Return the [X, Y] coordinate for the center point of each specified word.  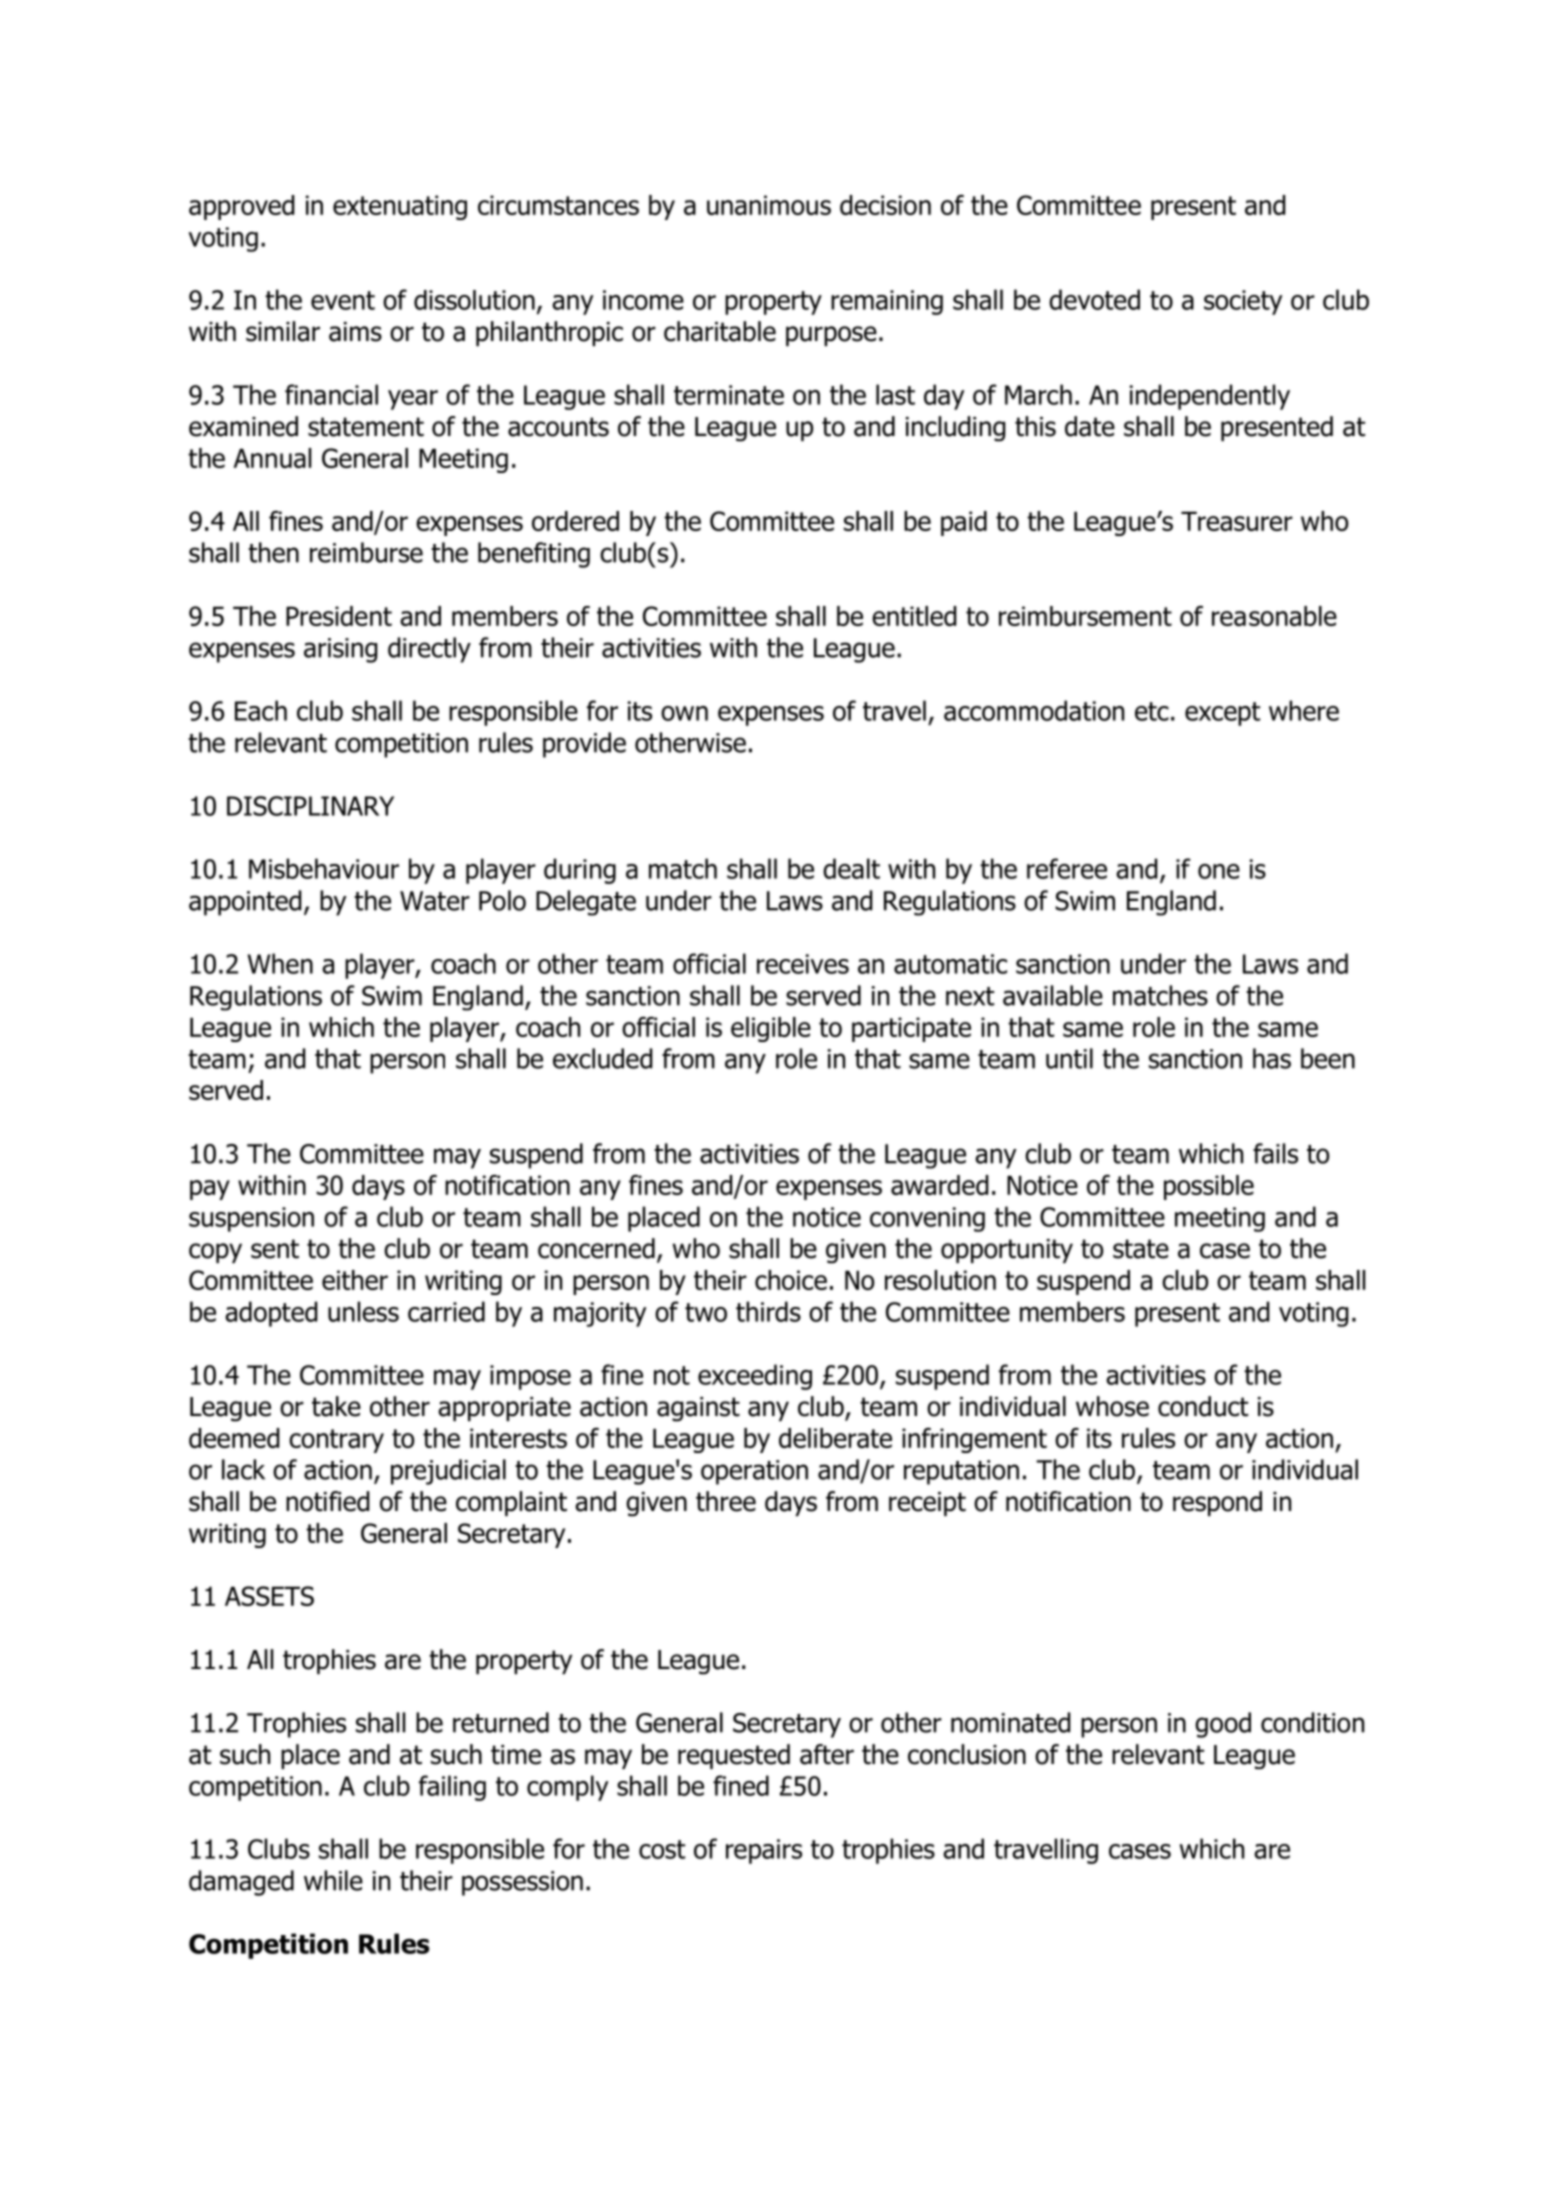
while [333, 1880]
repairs [764, 1851]
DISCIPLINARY [310, 806]
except [1222, 714]
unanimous [769, 205]
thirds [768, 1311]
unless [363, 1311]
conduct [1203, 1406]
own [684, 713]
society [1243, 302]
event [343, 300]
